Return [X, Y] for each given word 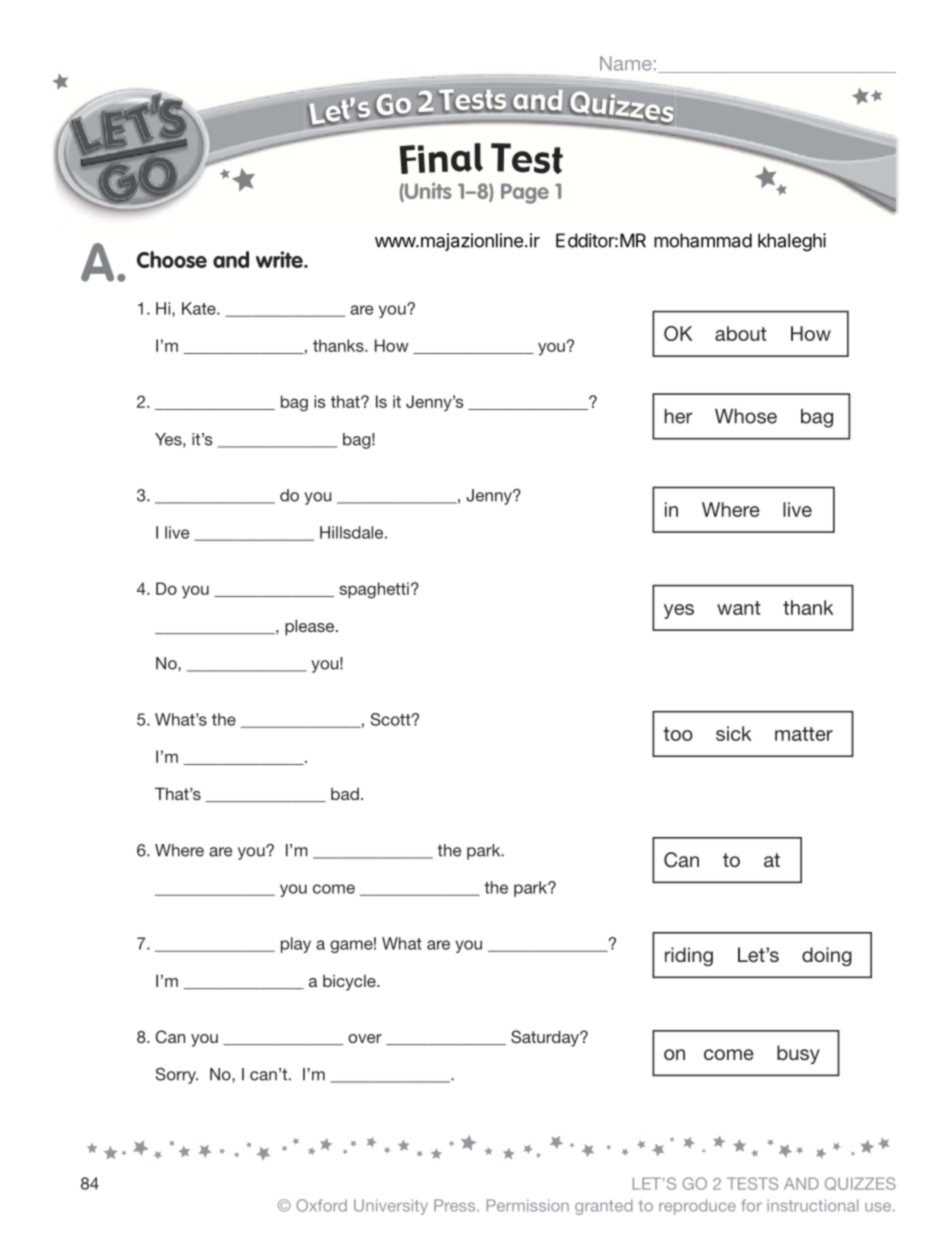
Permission [528, 1205]
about [740, 333]
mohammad [703, 240]
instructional [812, 1205]
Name [626, 63]
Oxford [321, 1205]
